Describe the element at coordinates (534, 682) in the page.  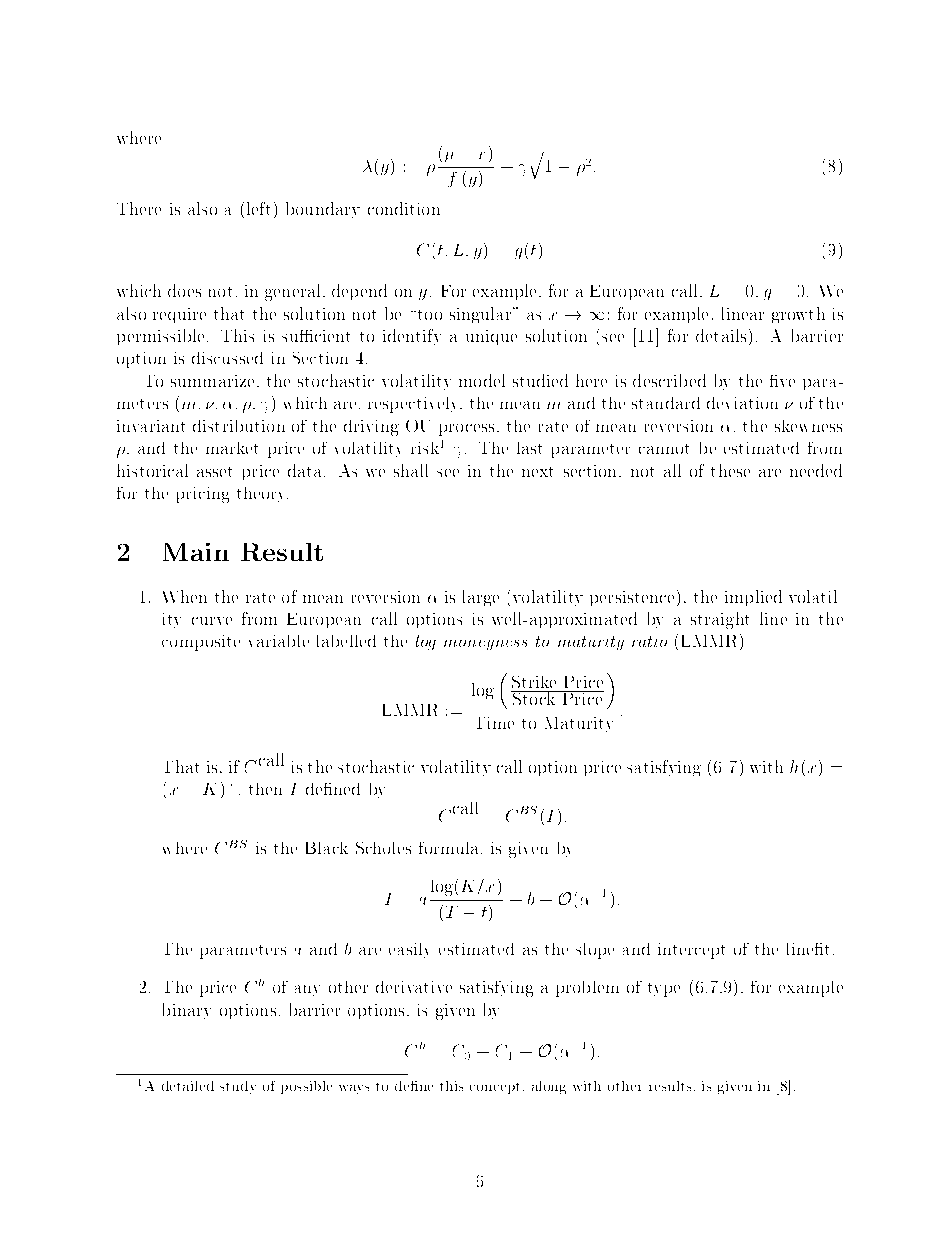
I see `Strike` at that location.
